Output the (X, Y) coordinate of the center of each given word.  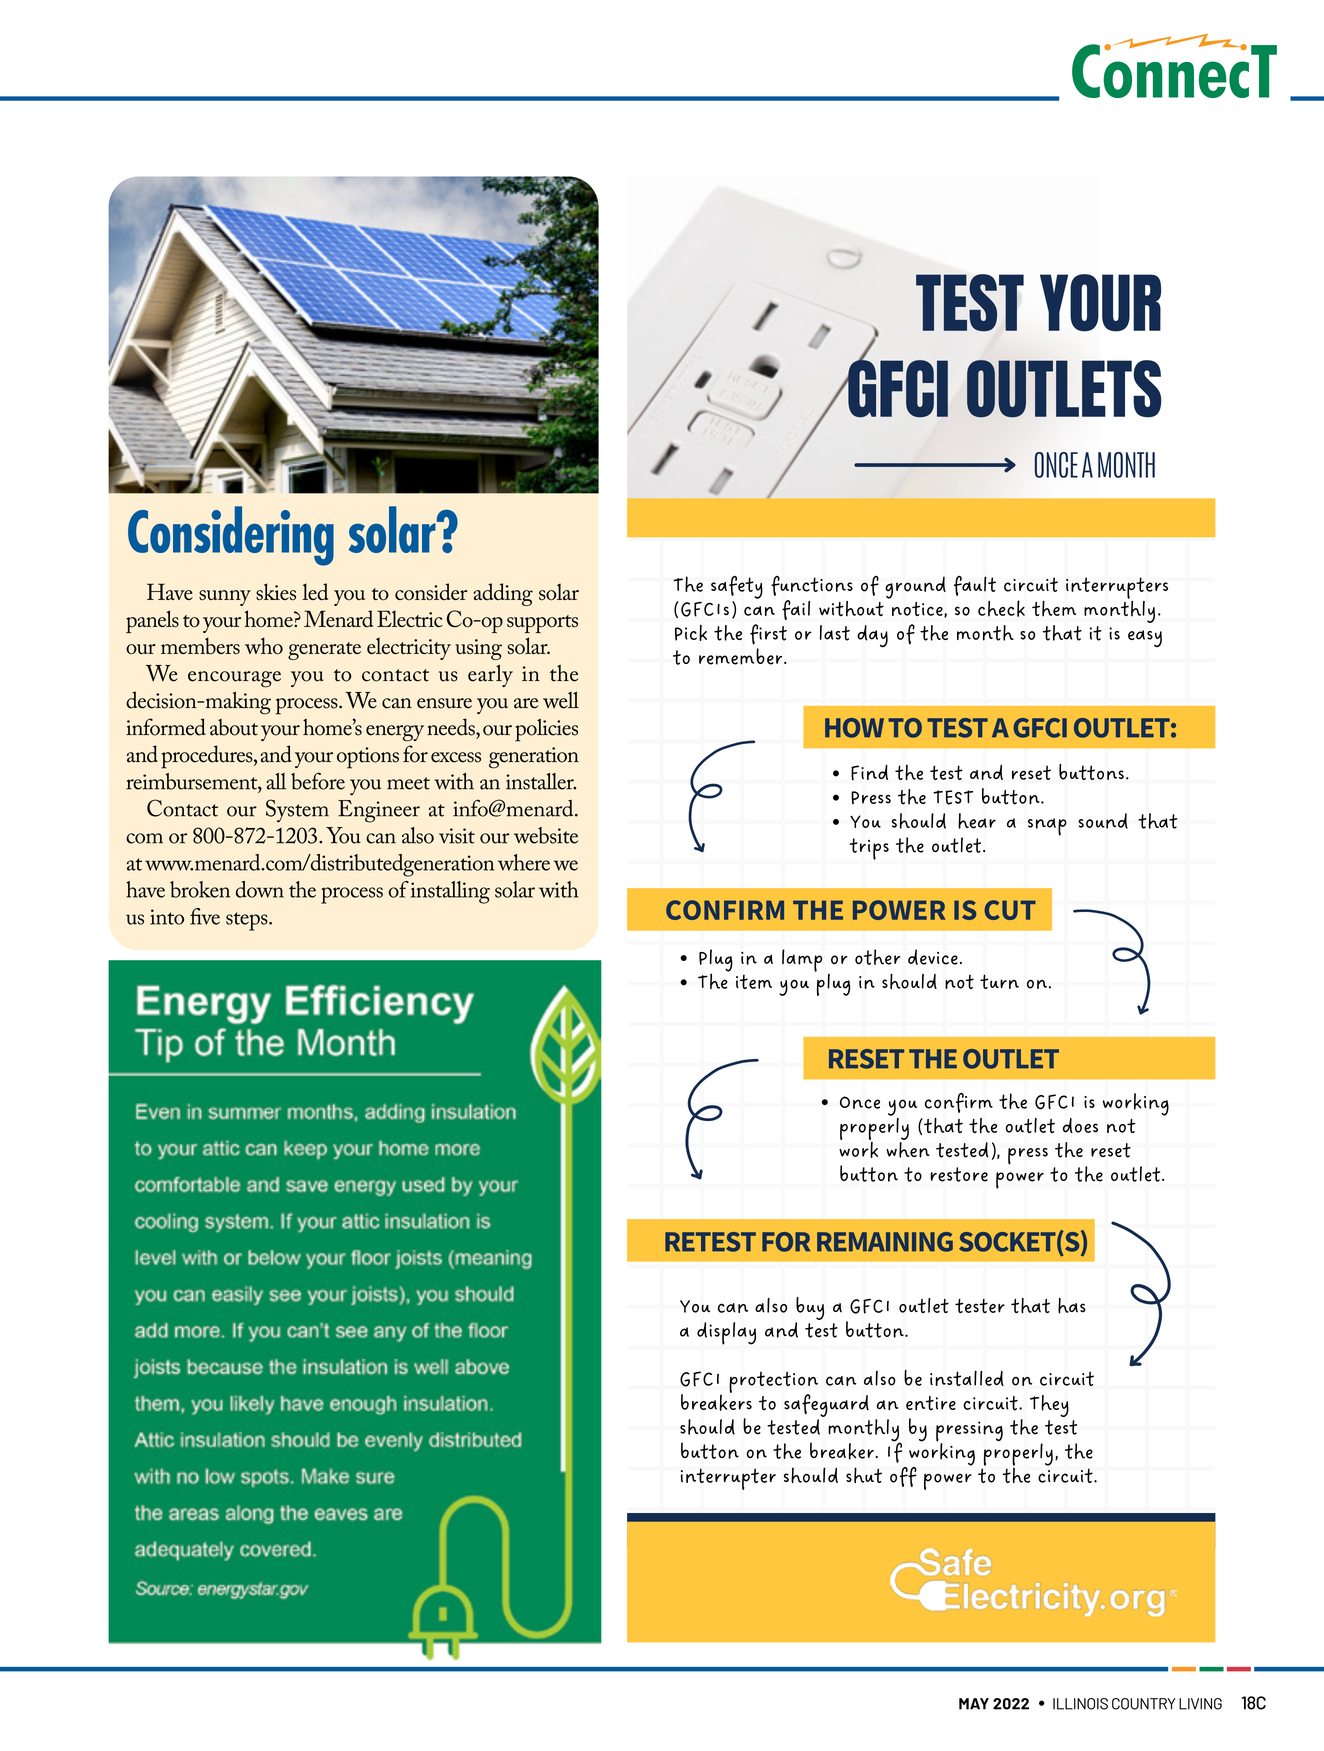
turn (999, 981)
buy (810, 1308)
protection (773, 1383)
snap (1047, 827)
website (546, 835)
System (297, 811)
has (1072, 1306)
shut (864, 1475)
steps (248, 921)
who (264, 646)
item (754, 981)
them (1054, 609)
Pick (691, 633)
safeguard (826, 1405)
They (1049, 1406)
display (726, 1333)
